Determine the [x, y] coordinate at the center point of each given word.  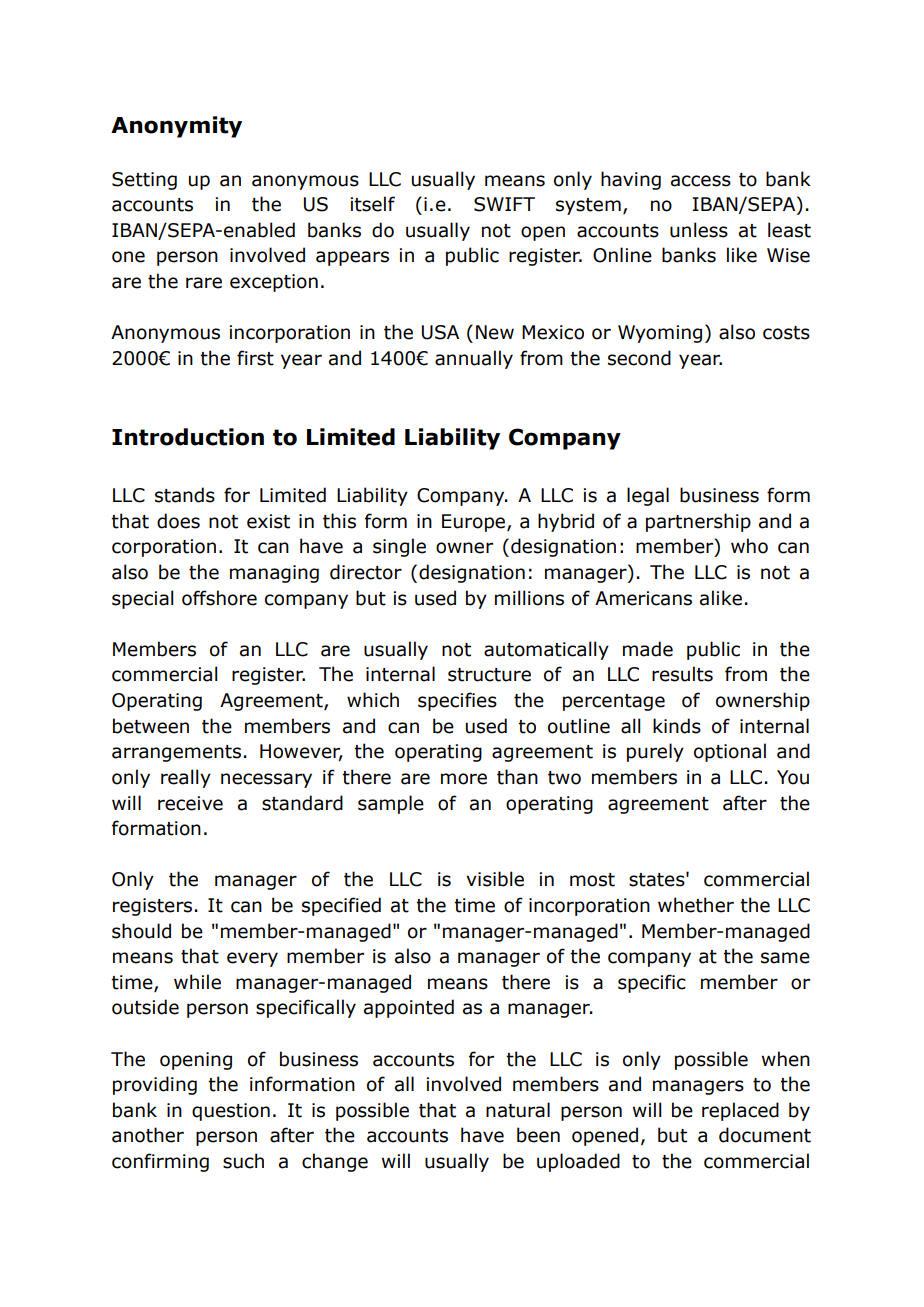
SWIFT [504, 204]
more [464, 779]
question [231, 1112]
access [701, 181]
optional [730, 752]
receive [190, 803]
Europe [475, 523]
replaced [740, 1111]
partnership [698, 522]
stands [185, 495]
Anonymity [176, 127]
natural [518, 1110]
